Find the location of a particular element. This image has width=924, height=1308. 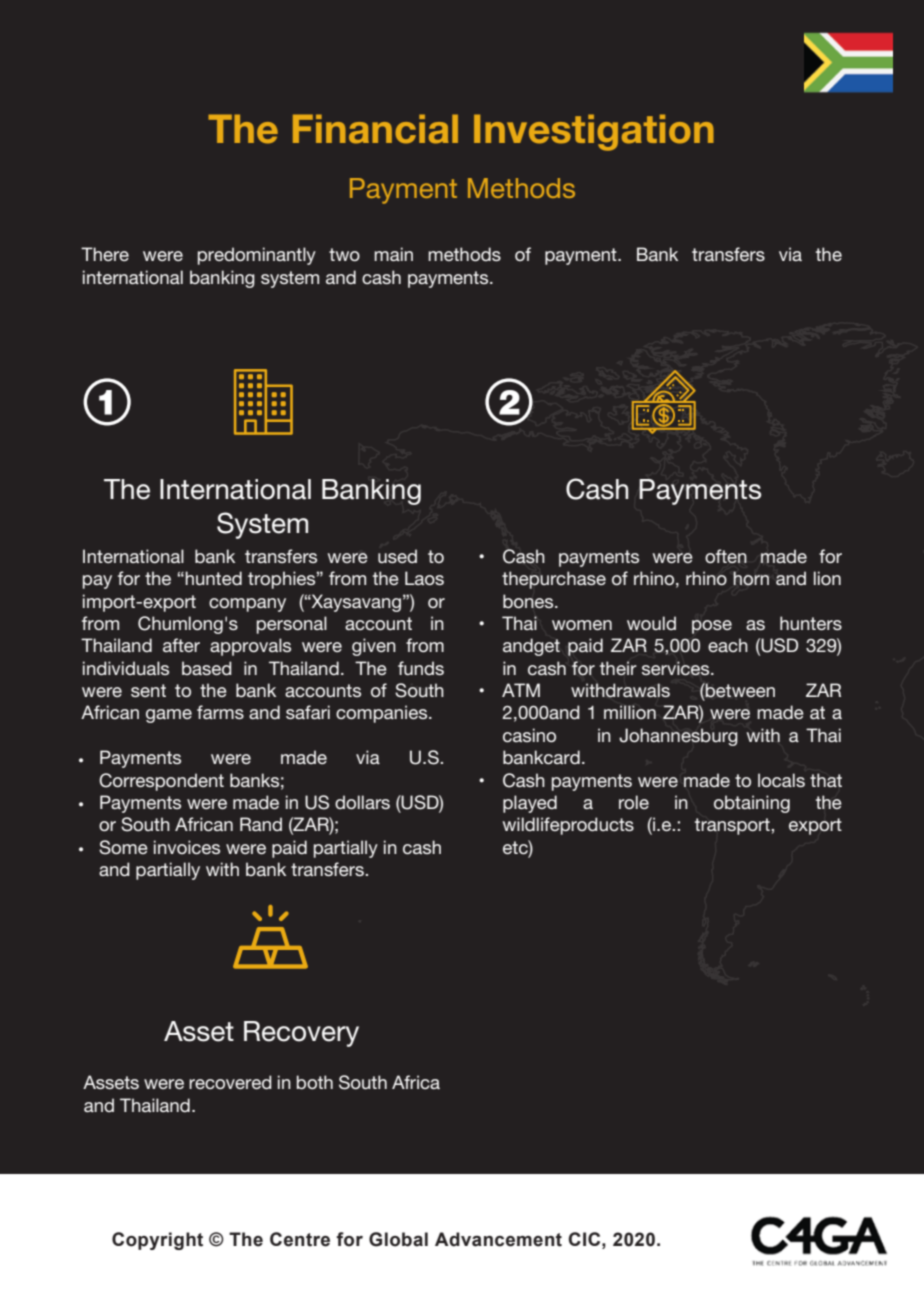

transport is located at coordinates (733, 826).
